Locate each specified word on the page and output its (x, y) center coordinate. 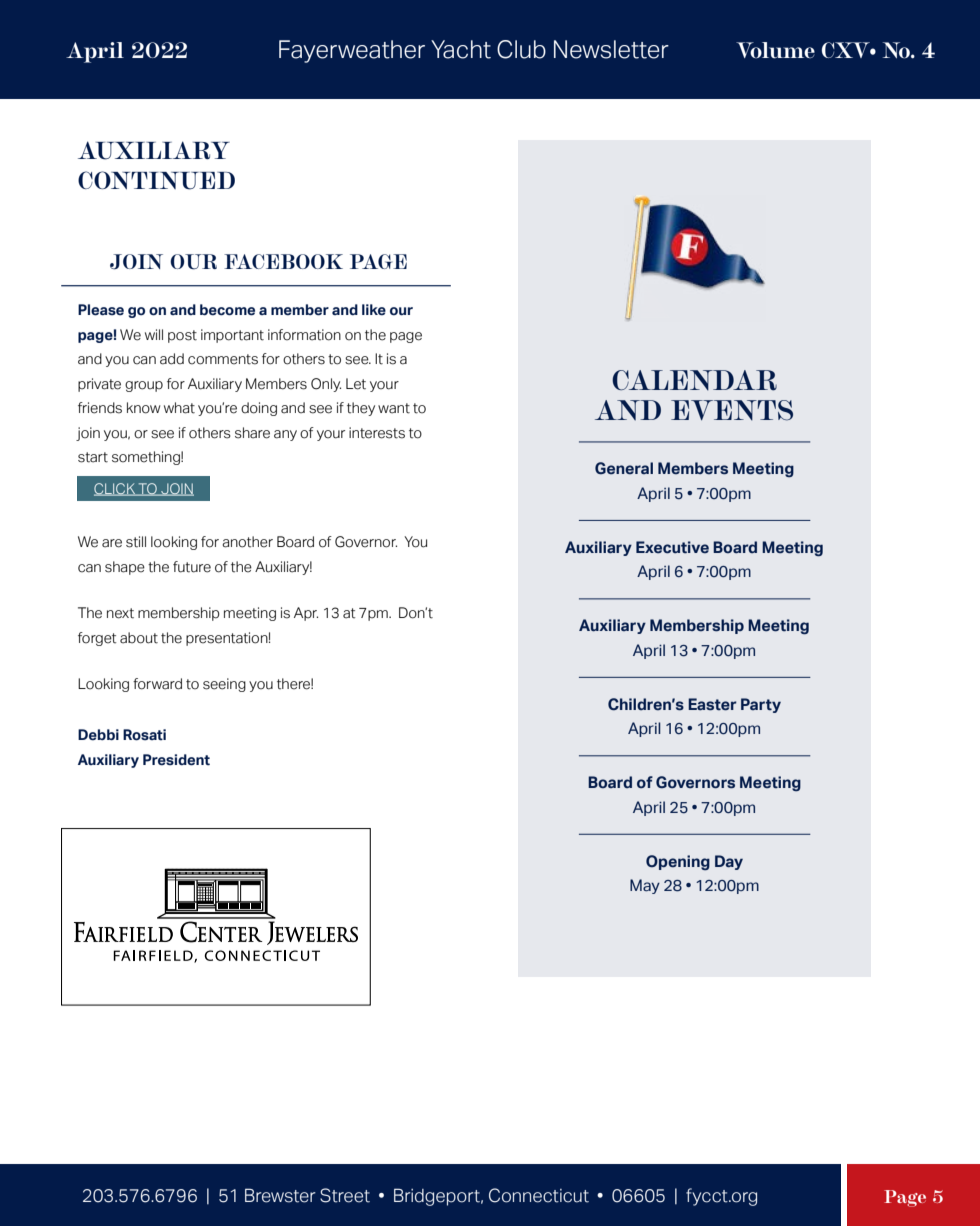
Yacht (461, 49)
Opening (678, 863)
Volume (775, 50)
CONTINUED (156, 180)
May (645, 886)
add (172, 359)
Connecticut (539, 1195)
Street (345, 1195)
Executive (672, 547)
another (247, 542)
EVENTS (732, 410)
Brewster (280, 1195)
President (176, 760)
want (394, 408)
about (139, 638)
